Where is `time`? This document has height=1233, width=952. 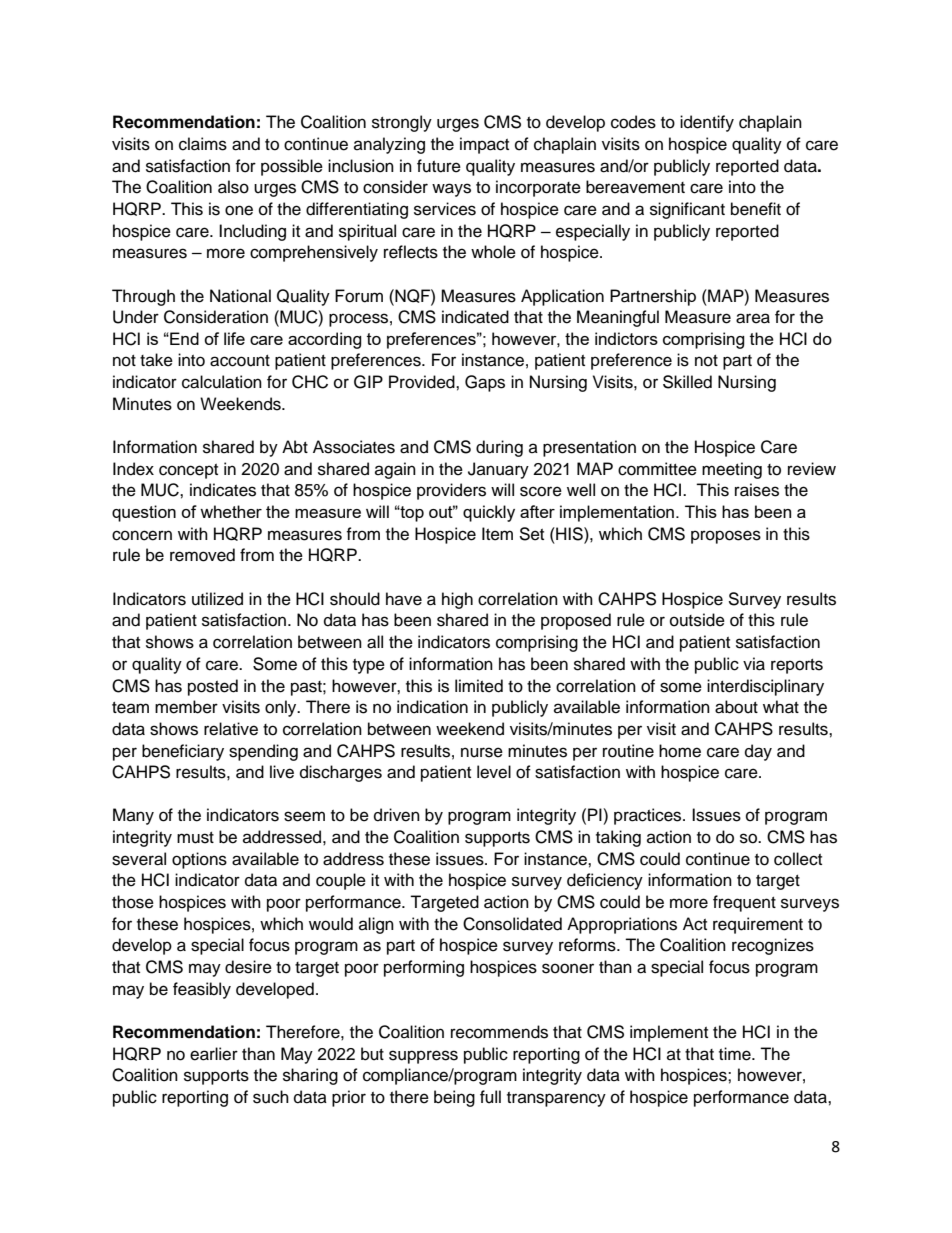 time is located at coordinates (736, 1054).
